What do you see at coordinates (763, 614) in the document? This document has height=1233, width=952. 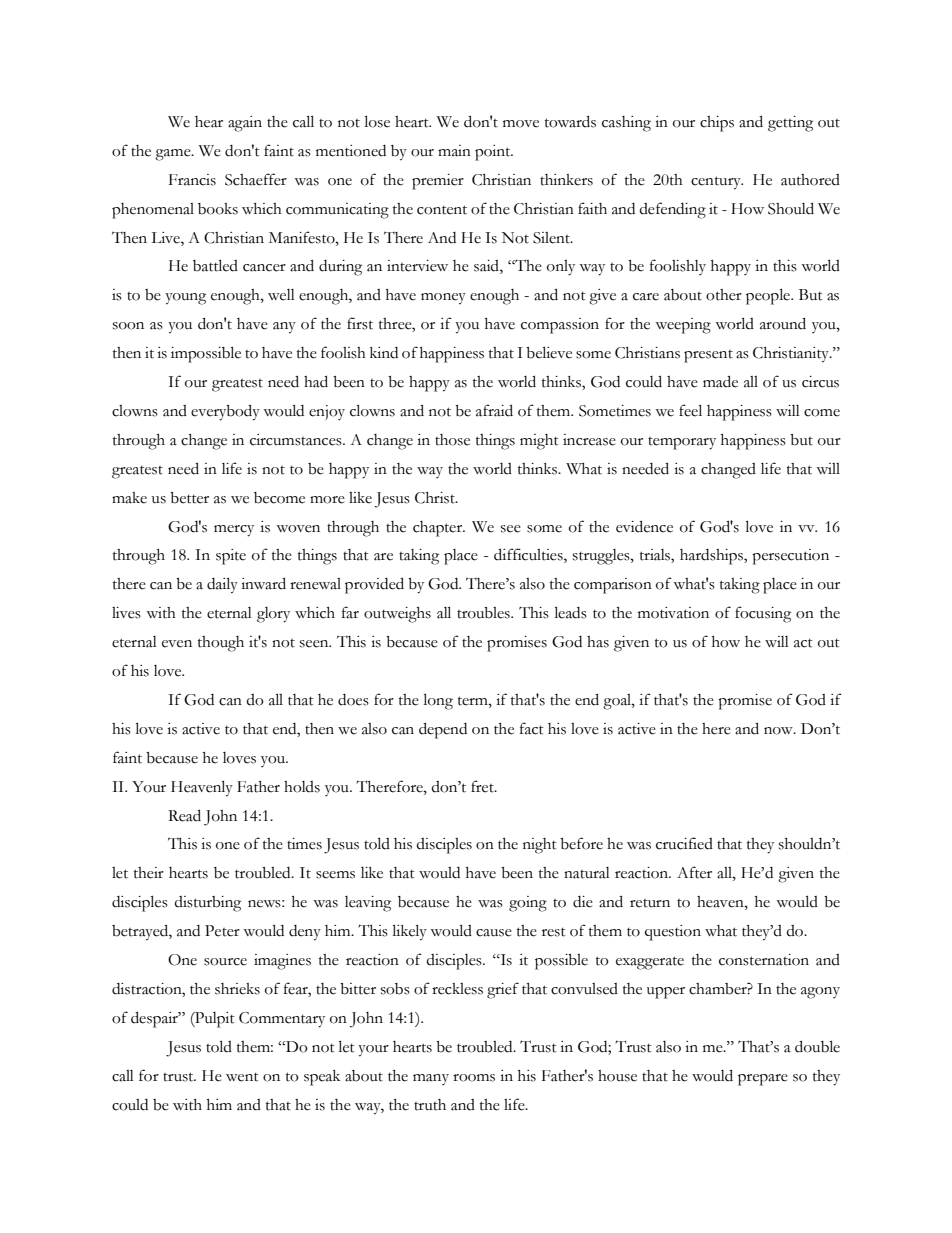 I see `focusing` at bounding box center [763, 614].
